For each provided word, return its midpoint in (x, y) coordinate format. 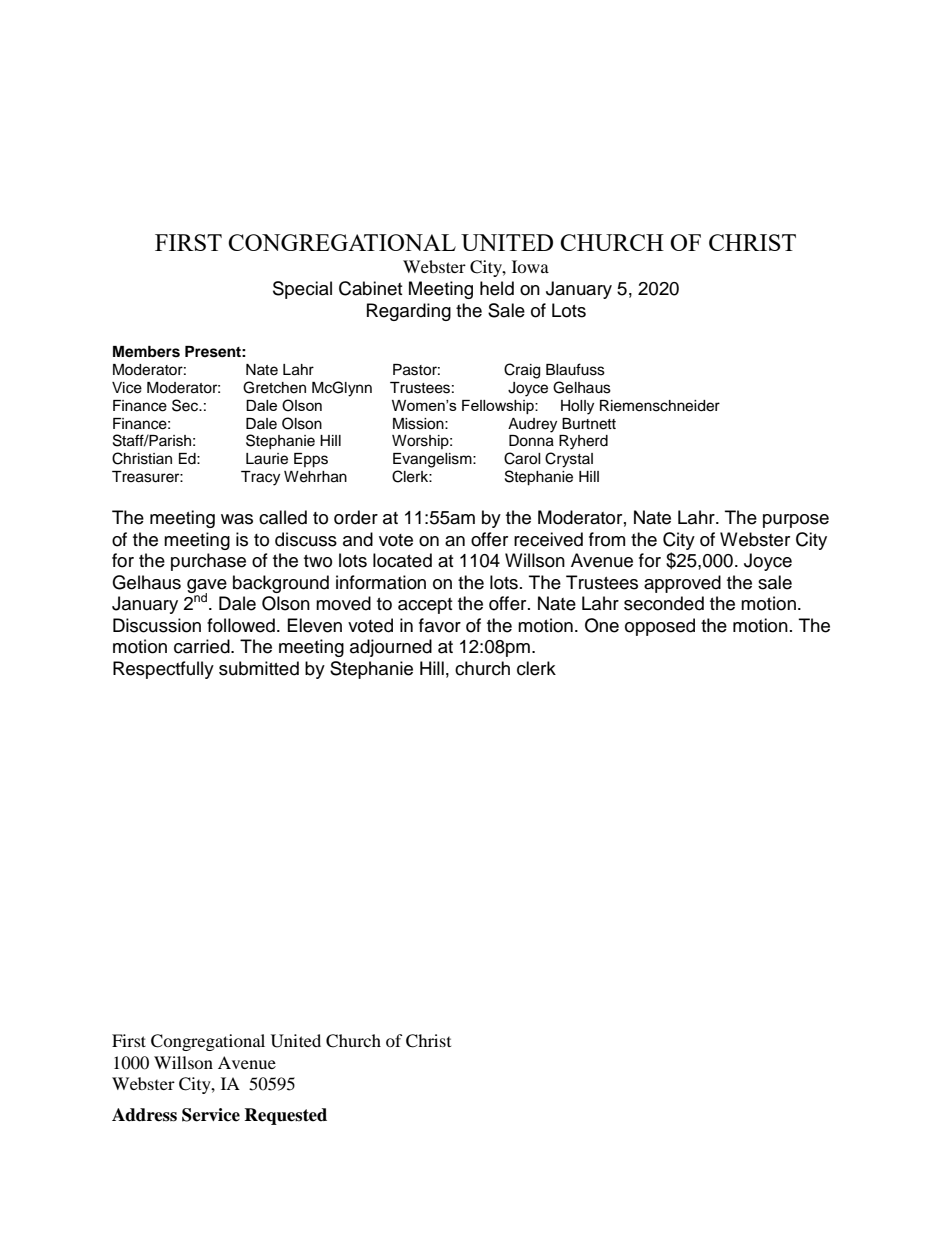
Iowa (530, 266)
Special (302, 290)
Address (144, 1115)
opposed (660, 627)
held (497, 288)
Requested (285, 1116)
